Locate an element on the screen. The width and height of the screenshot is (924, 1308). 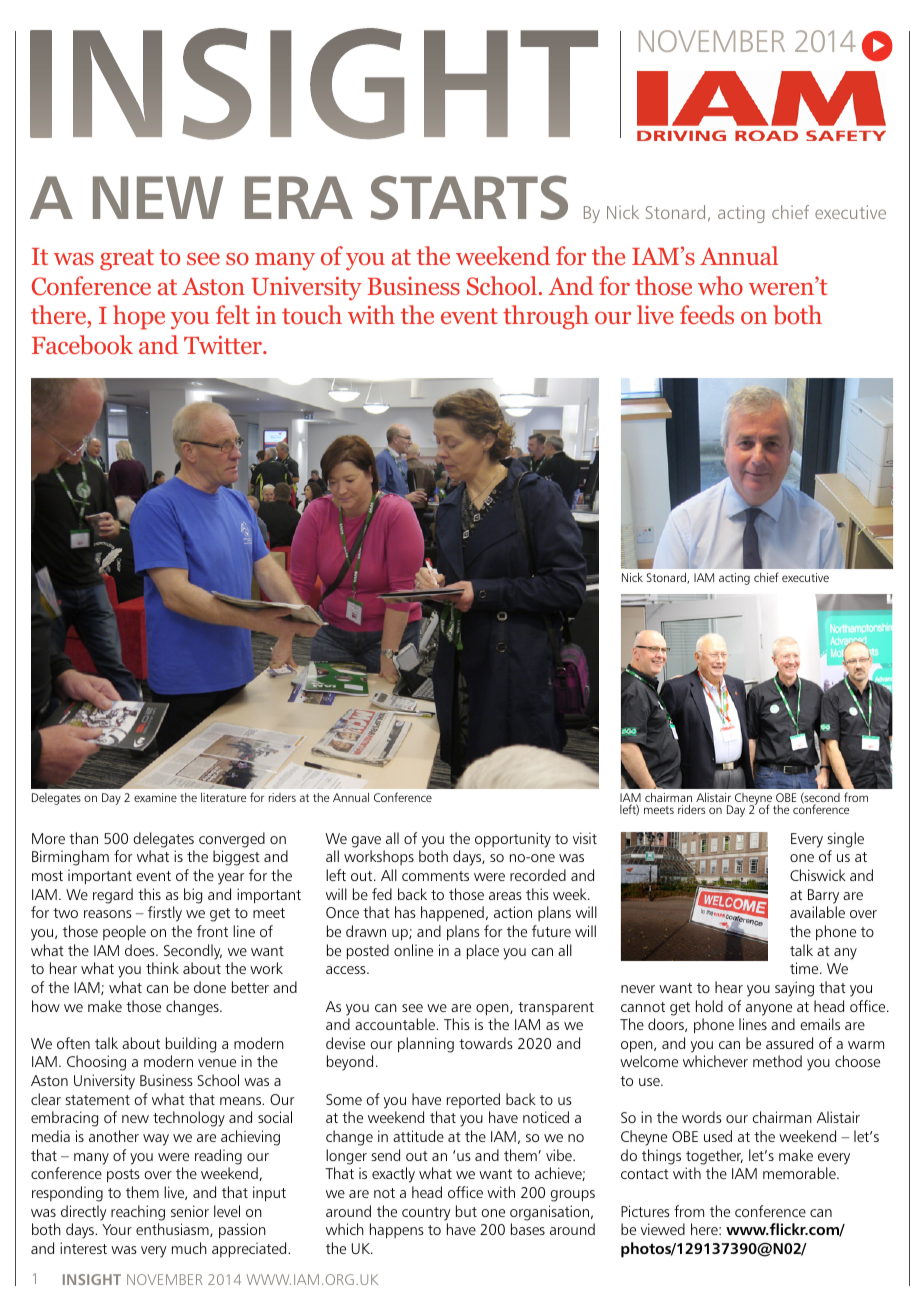
time is located at coordinates (805, 968).
